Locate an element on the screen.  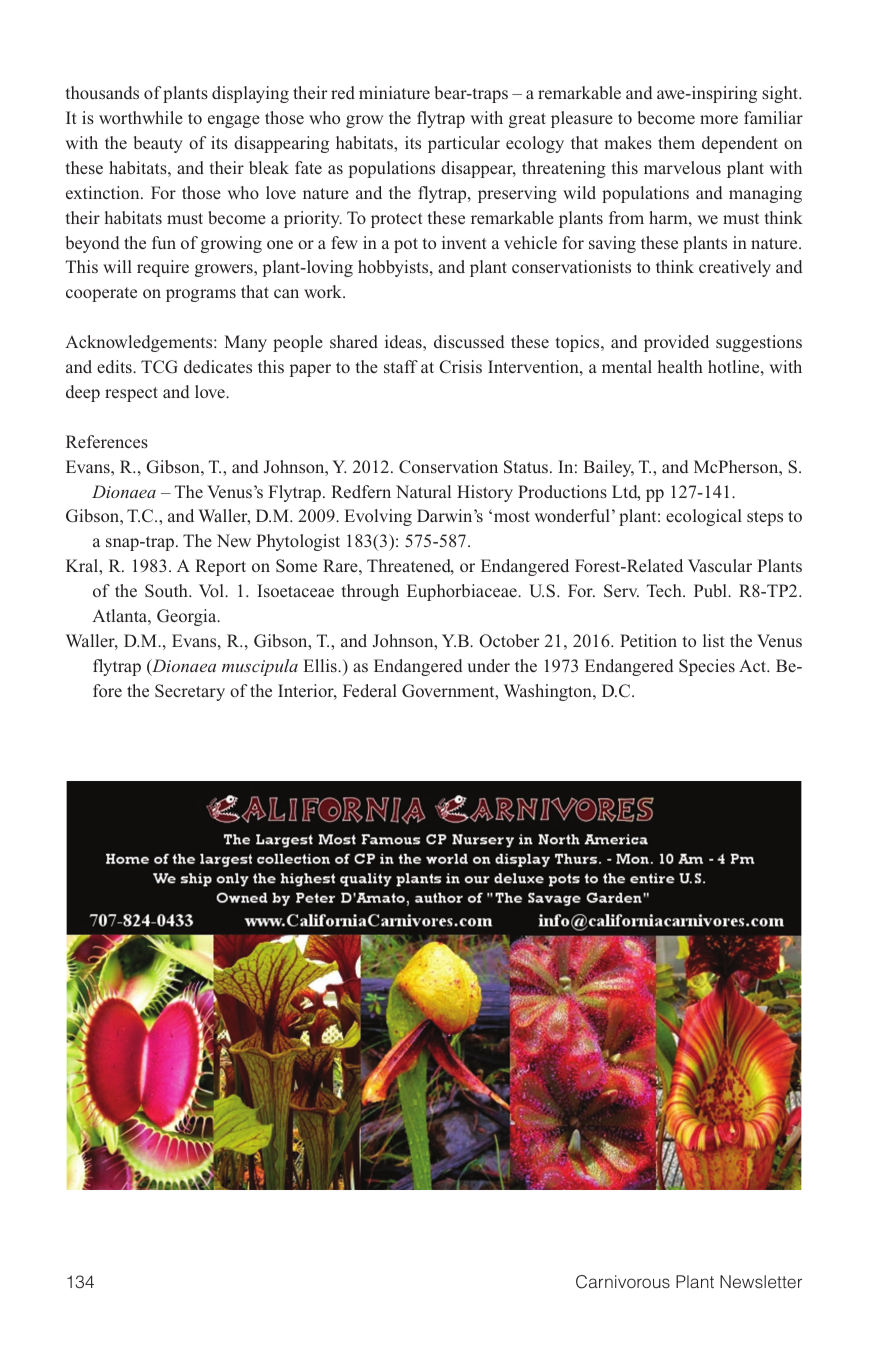
Crisis is located at coordinates (460, 367).
